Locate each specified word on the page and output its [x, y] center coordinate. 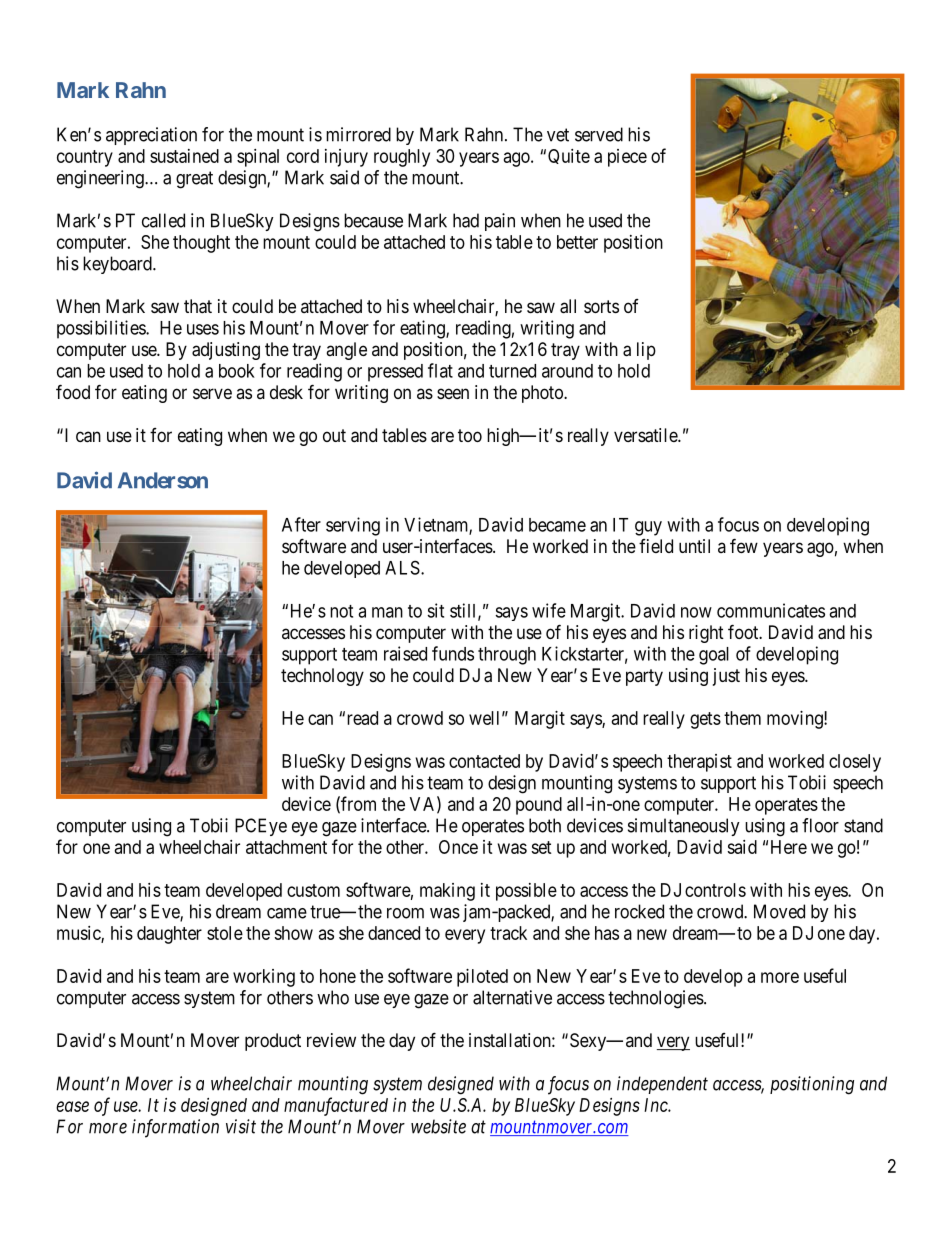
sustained [184, 156]
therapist [699, 763]
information [175, 1128]
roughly [402, 158]
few [744, 545]
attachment [286, 847]
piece [627, 158]
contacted [484, 761]
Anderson [163, 480]
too [470, 435]
